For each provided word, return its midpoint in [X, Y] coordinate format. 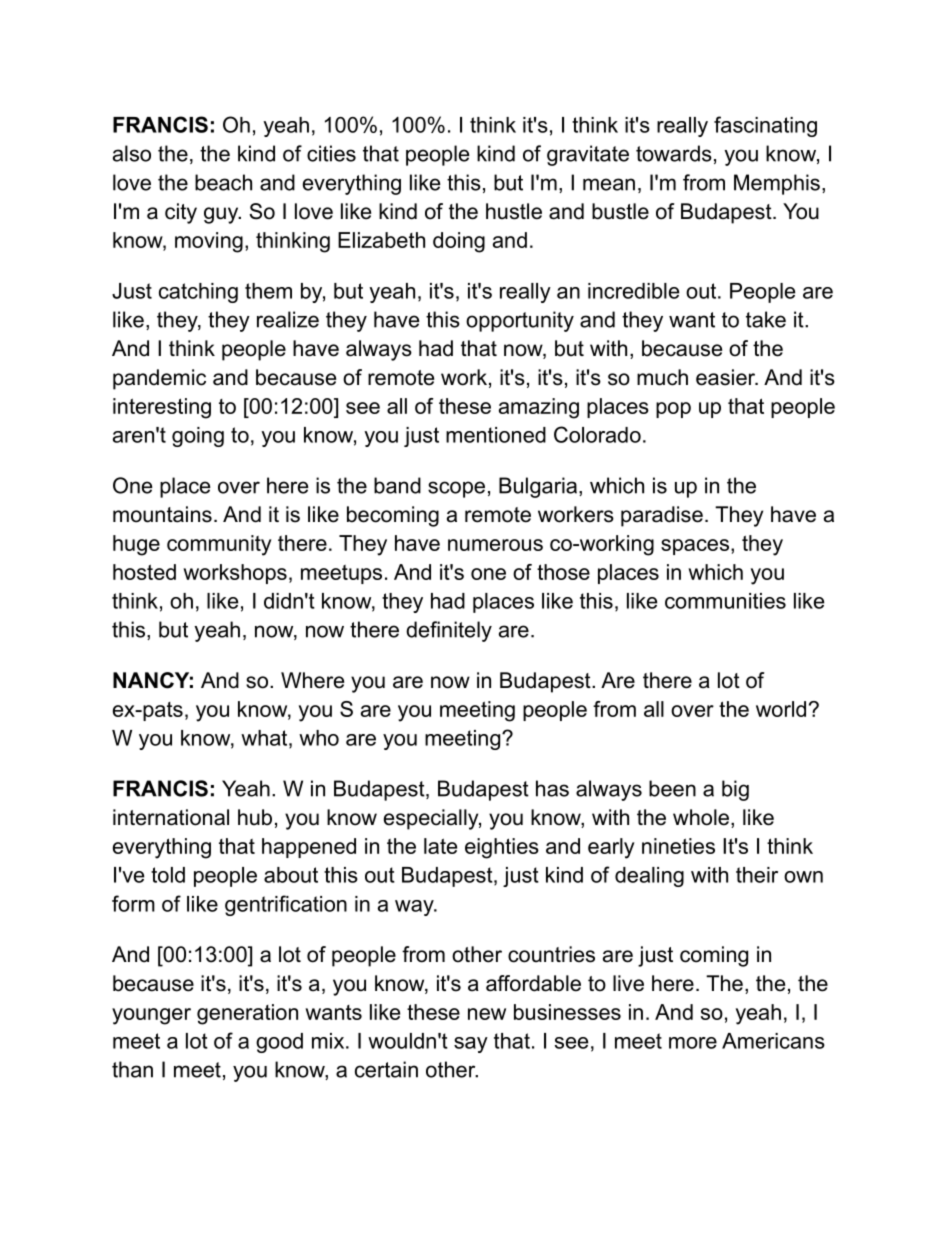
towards [674, 153]
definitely [449, 631]
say [471, 1045]
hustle [514, 211]
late [440, 846]
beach [223, 182]
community [219, 545]
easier [727, 377]
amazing [539, 408]
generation [247, 1014]
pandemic [159, 379]
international [171, 817]
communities [725, 601]
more [693, 1043]
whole [701, 817]
